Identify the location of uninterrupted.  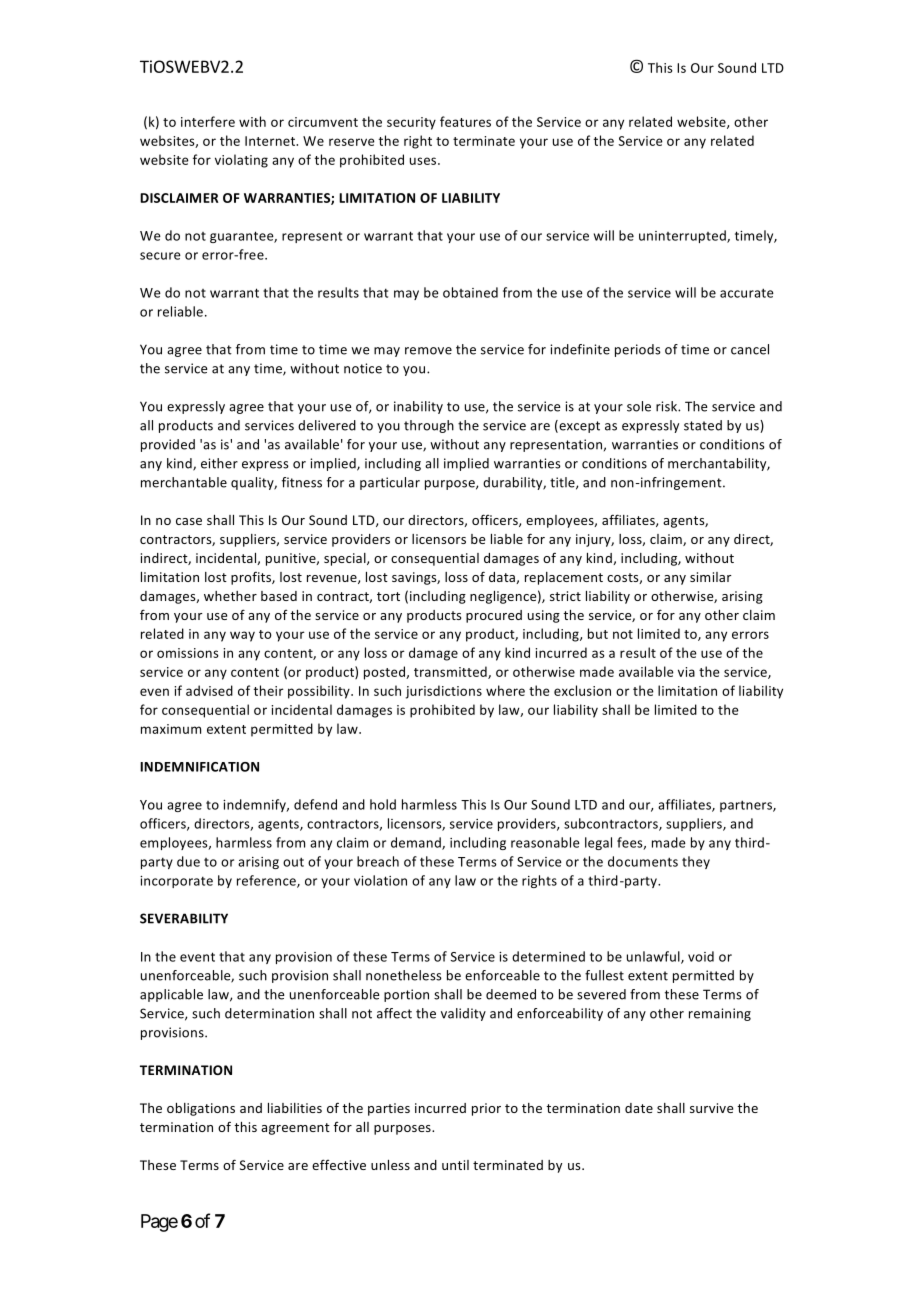
(683, 236).
